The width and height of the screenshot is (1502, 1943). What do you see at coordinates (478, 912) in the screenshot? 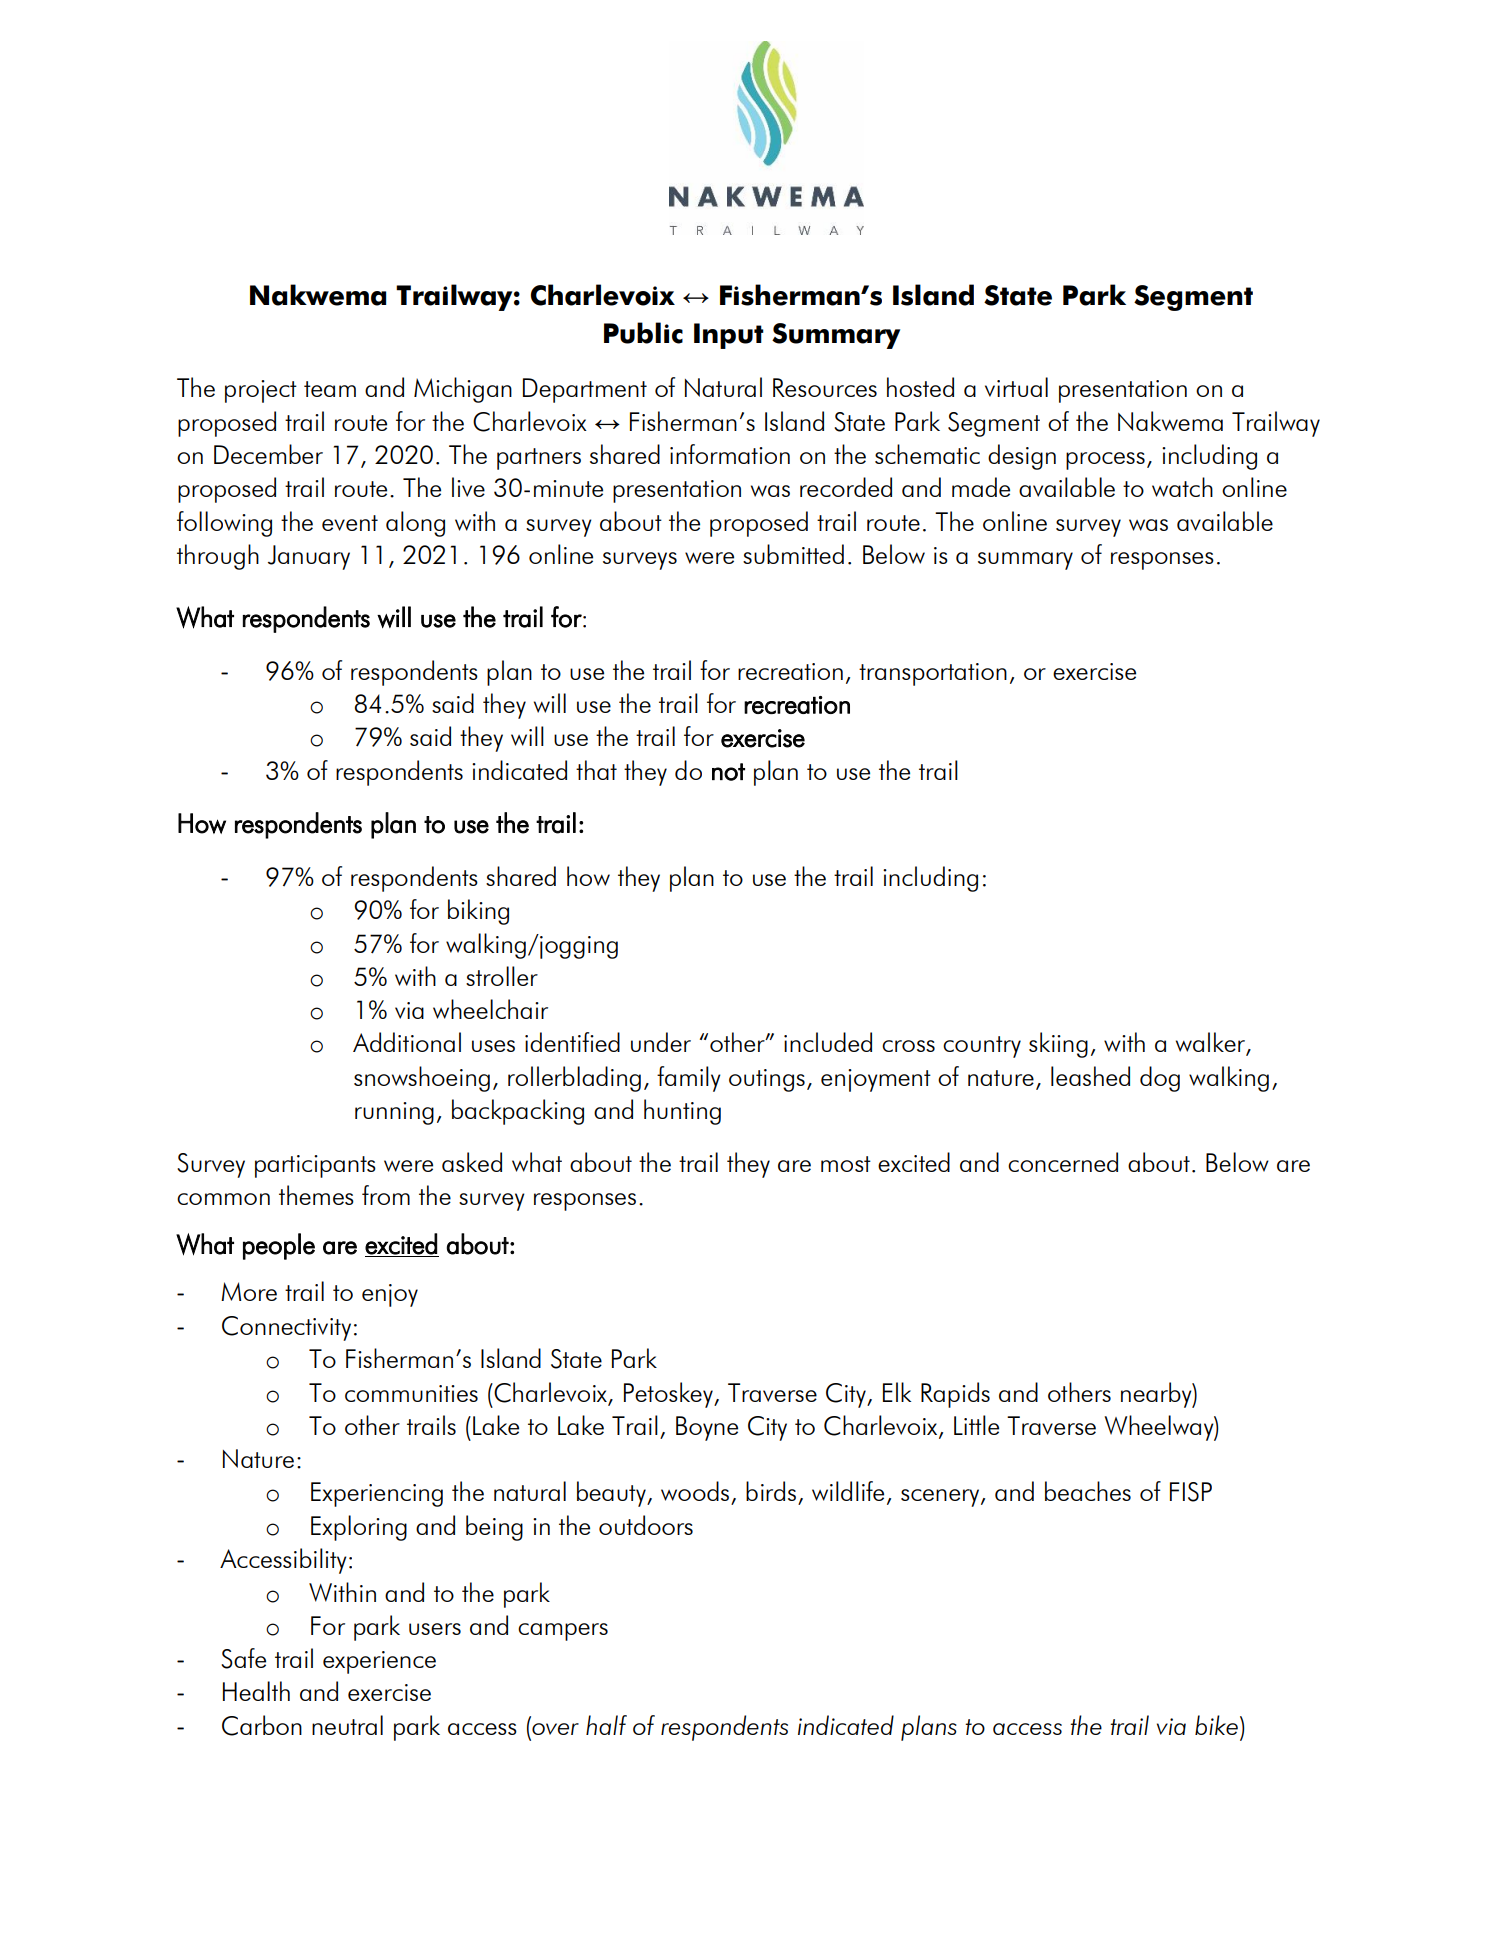
I see `biking` at bounding box center [478, 912].
